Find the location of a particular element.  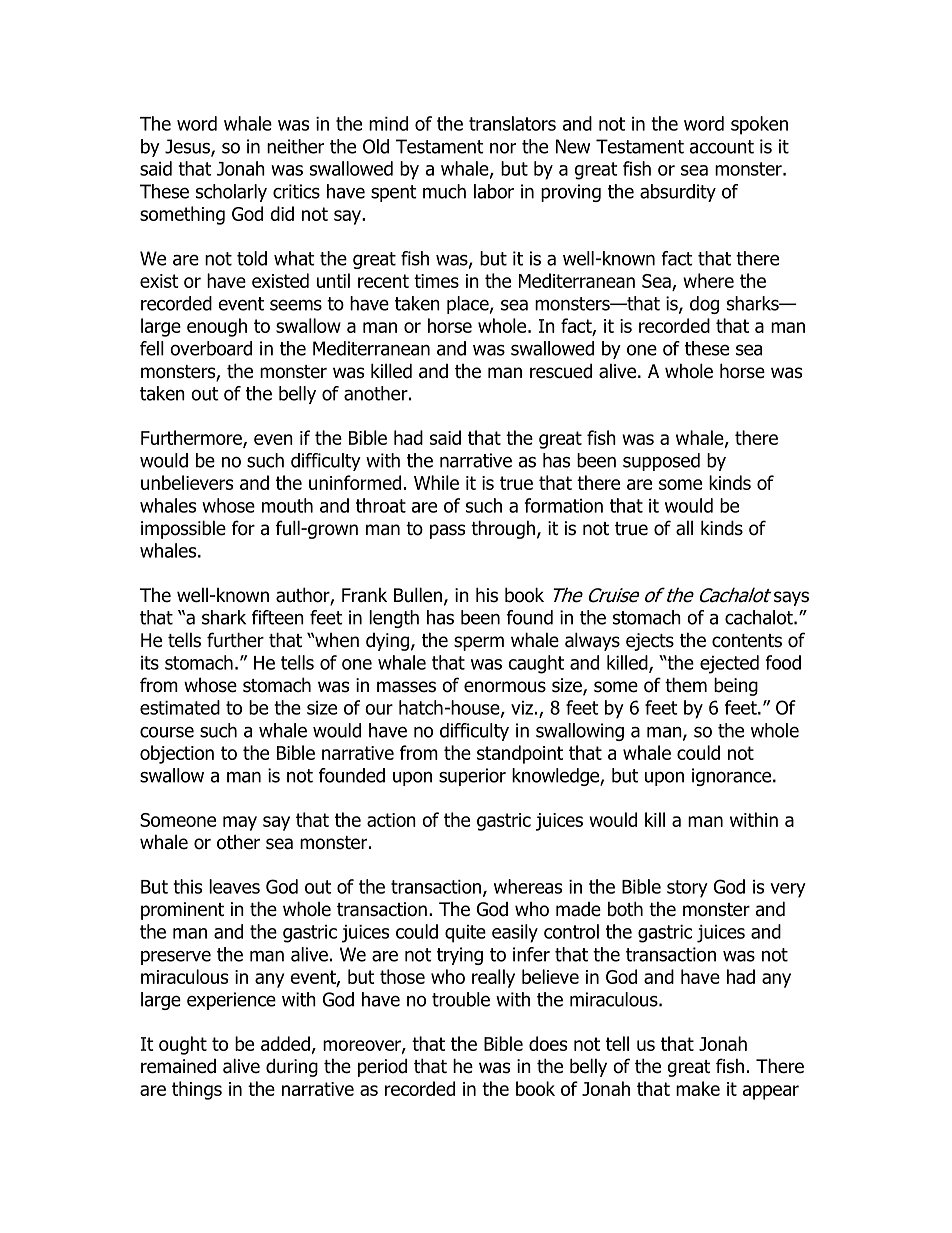

ignorance is located at coordinates (731, 777).
